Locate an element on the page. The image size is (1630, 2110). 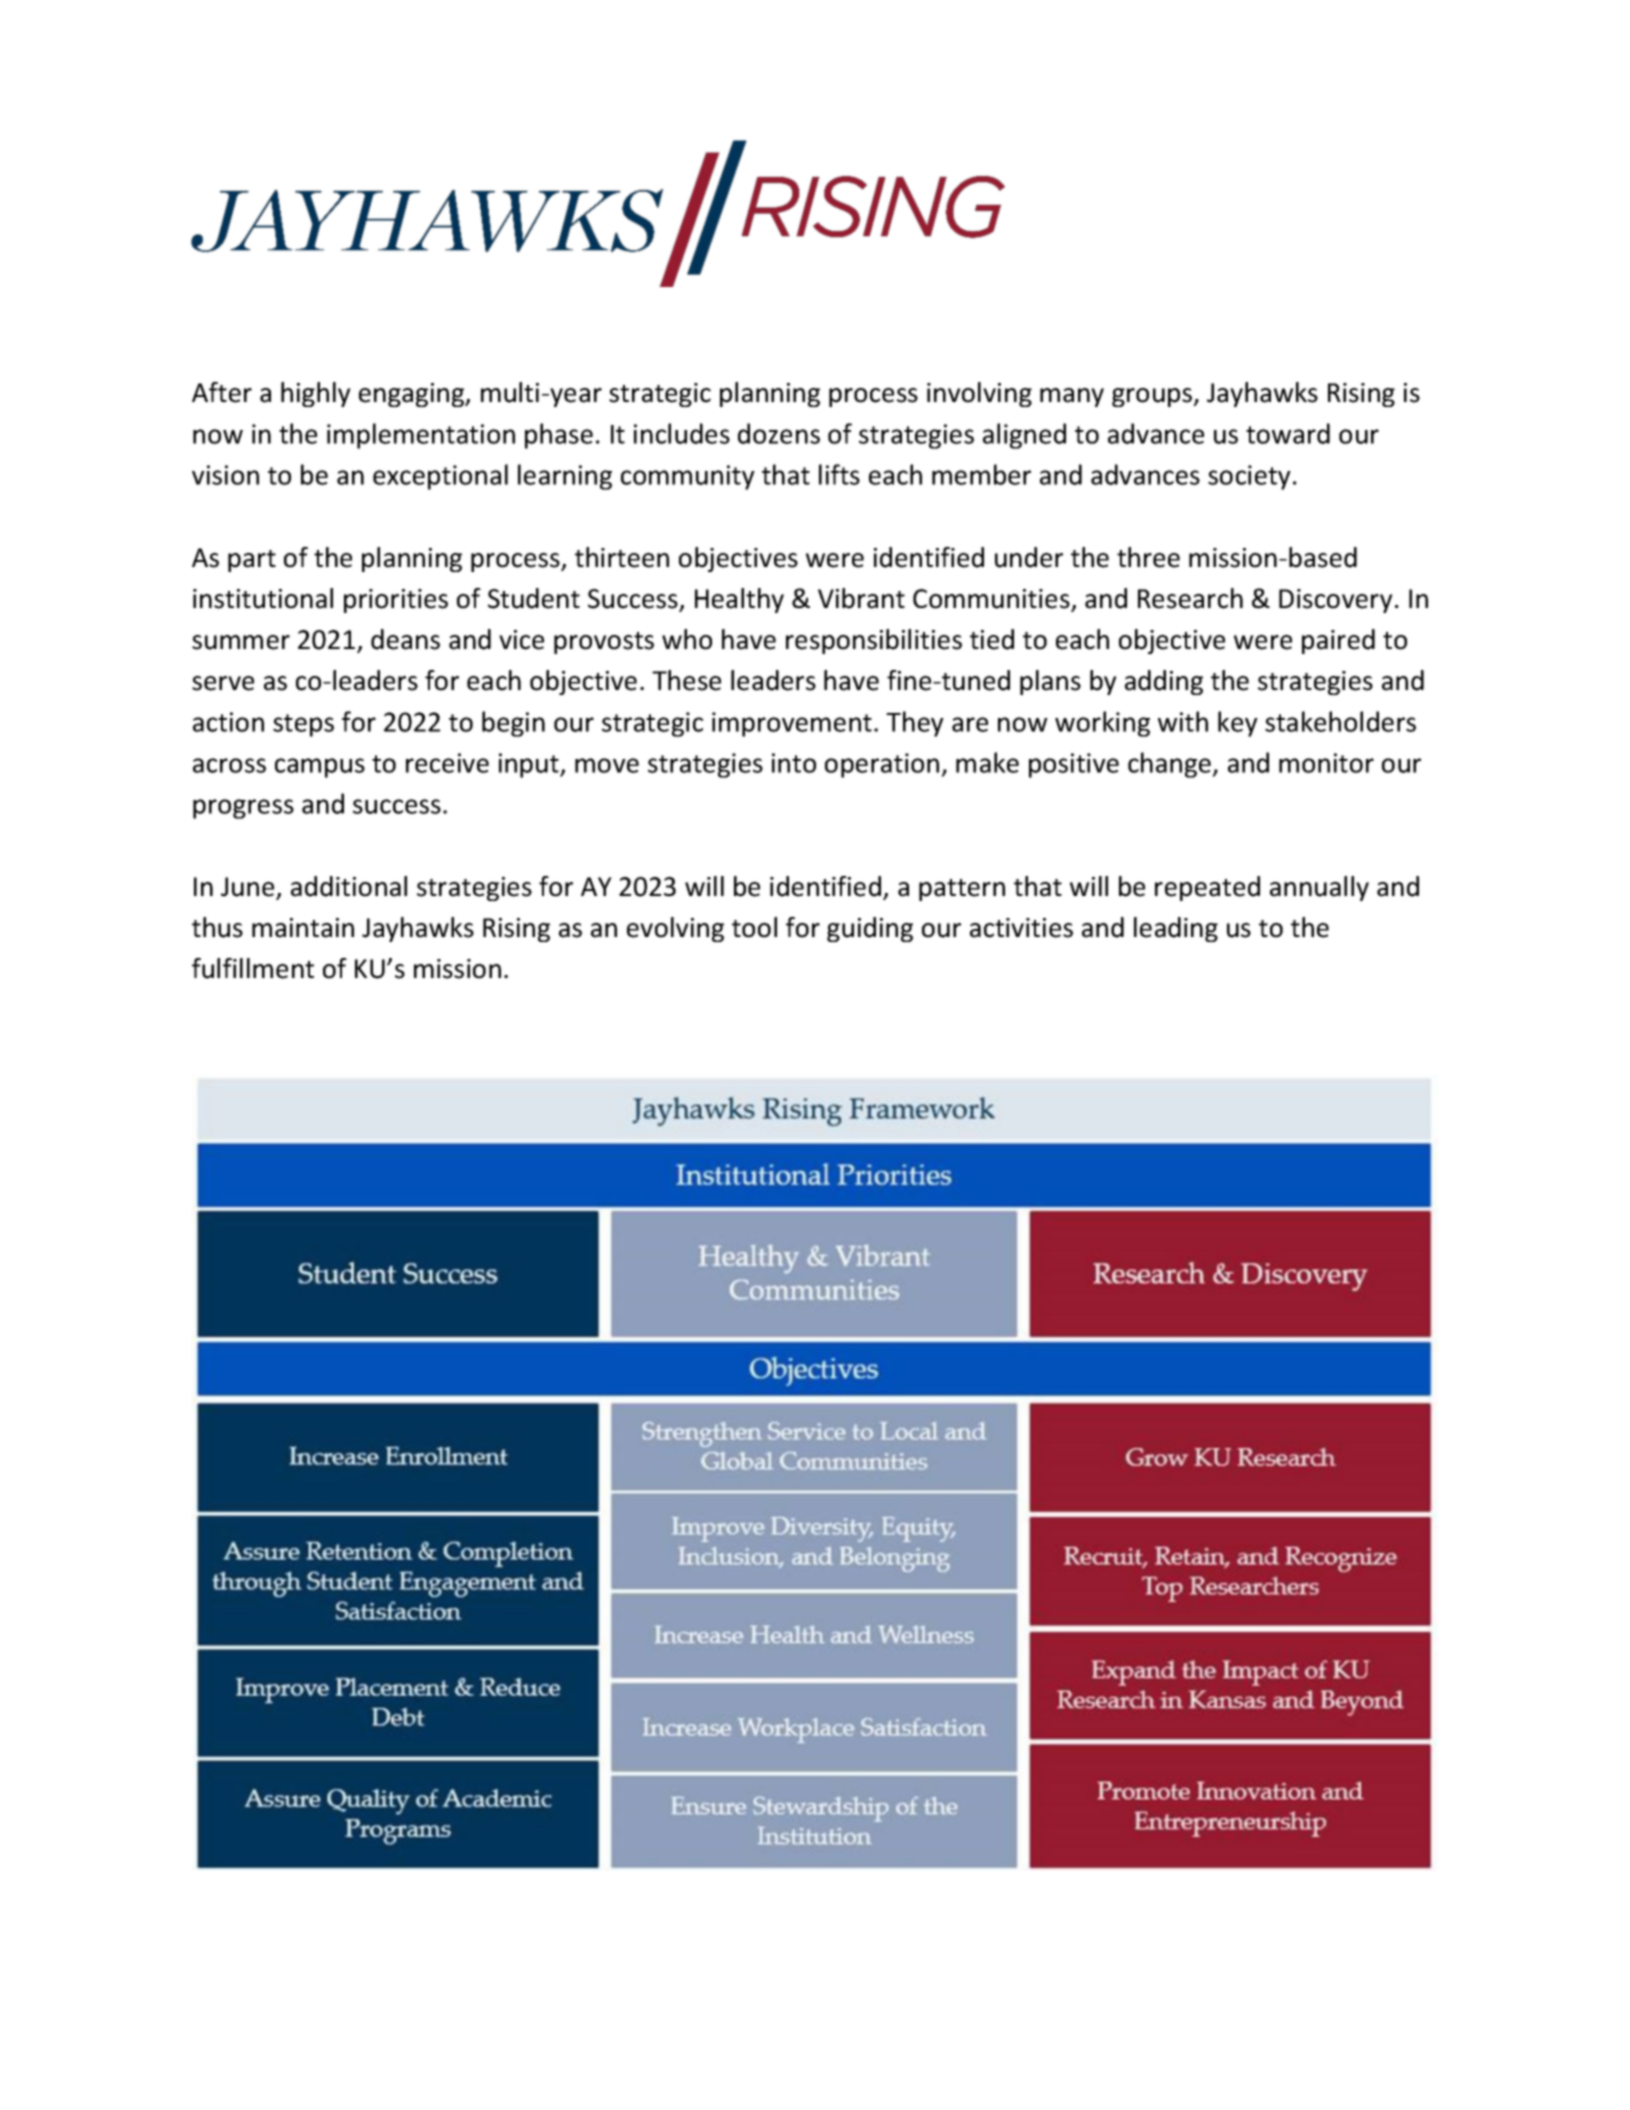
groups is located at coordinates (1153, 397).
